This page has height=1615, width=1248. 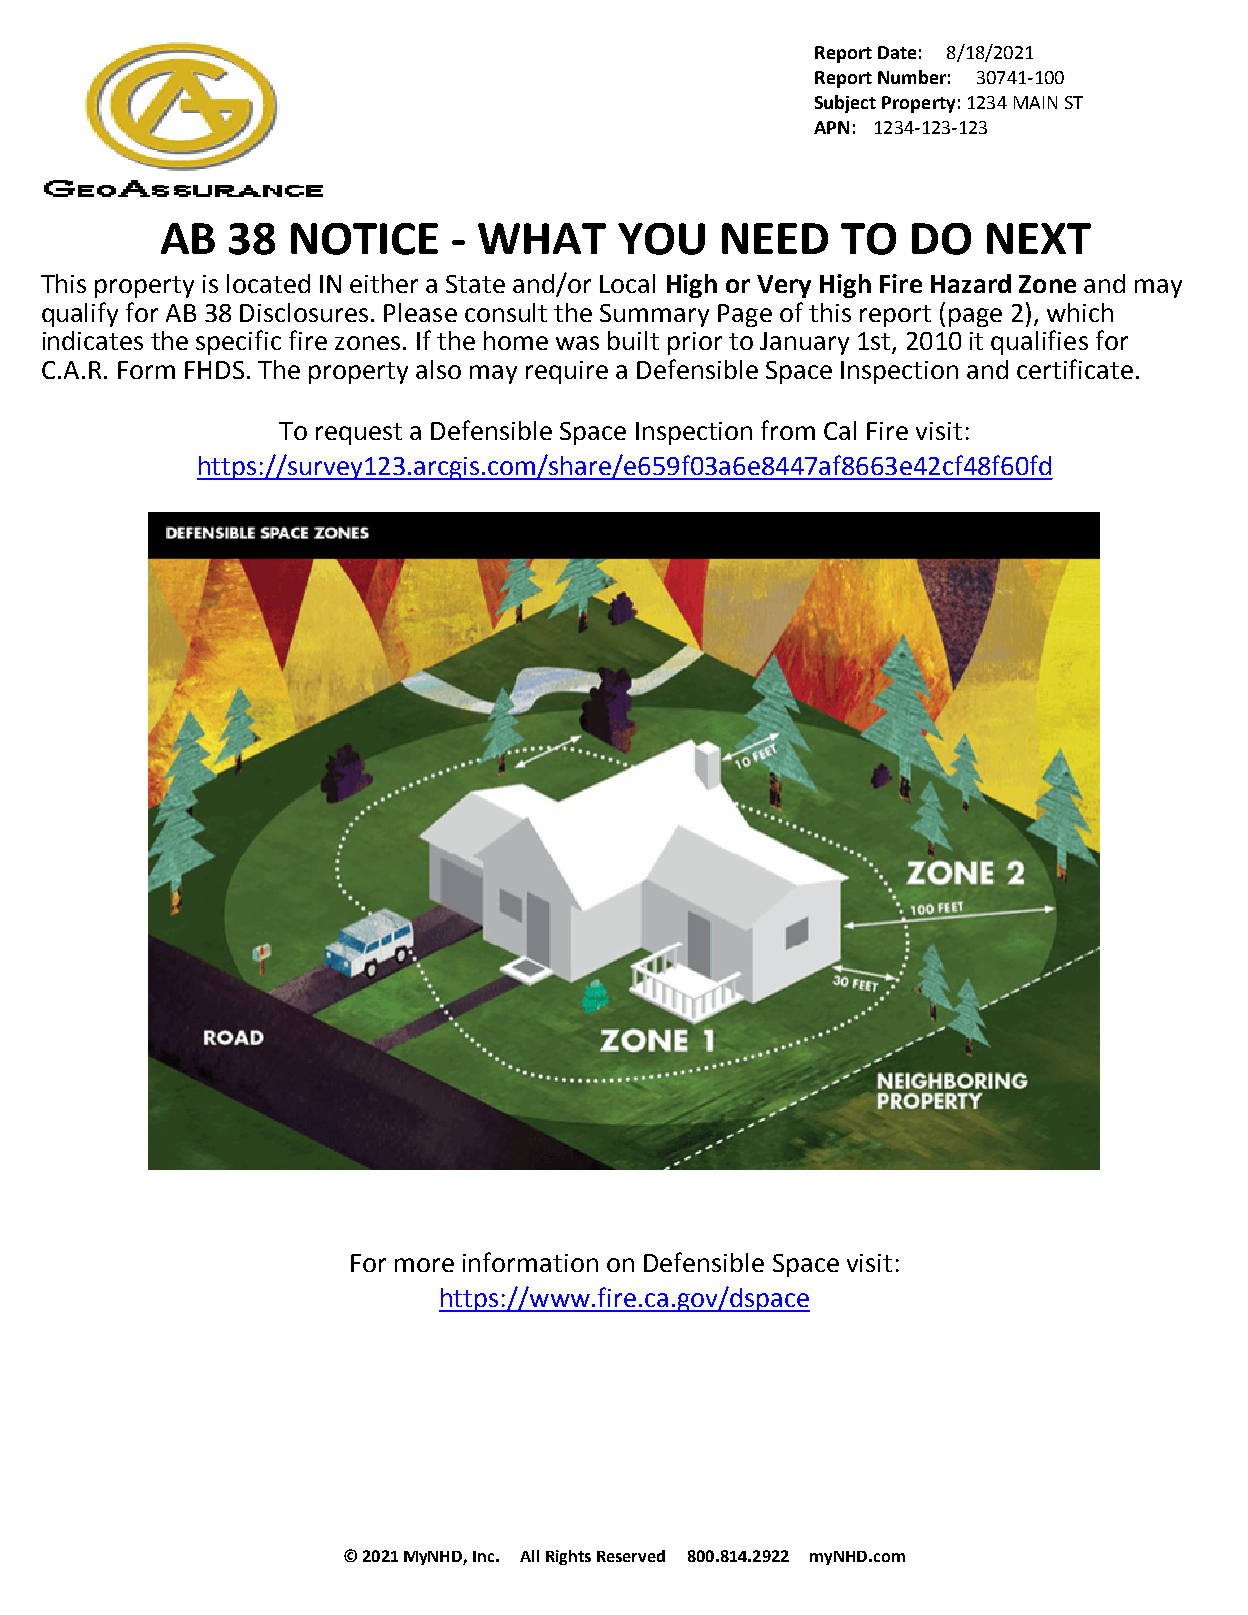 I want to click on Rights, so click(x=568, y=1557).
